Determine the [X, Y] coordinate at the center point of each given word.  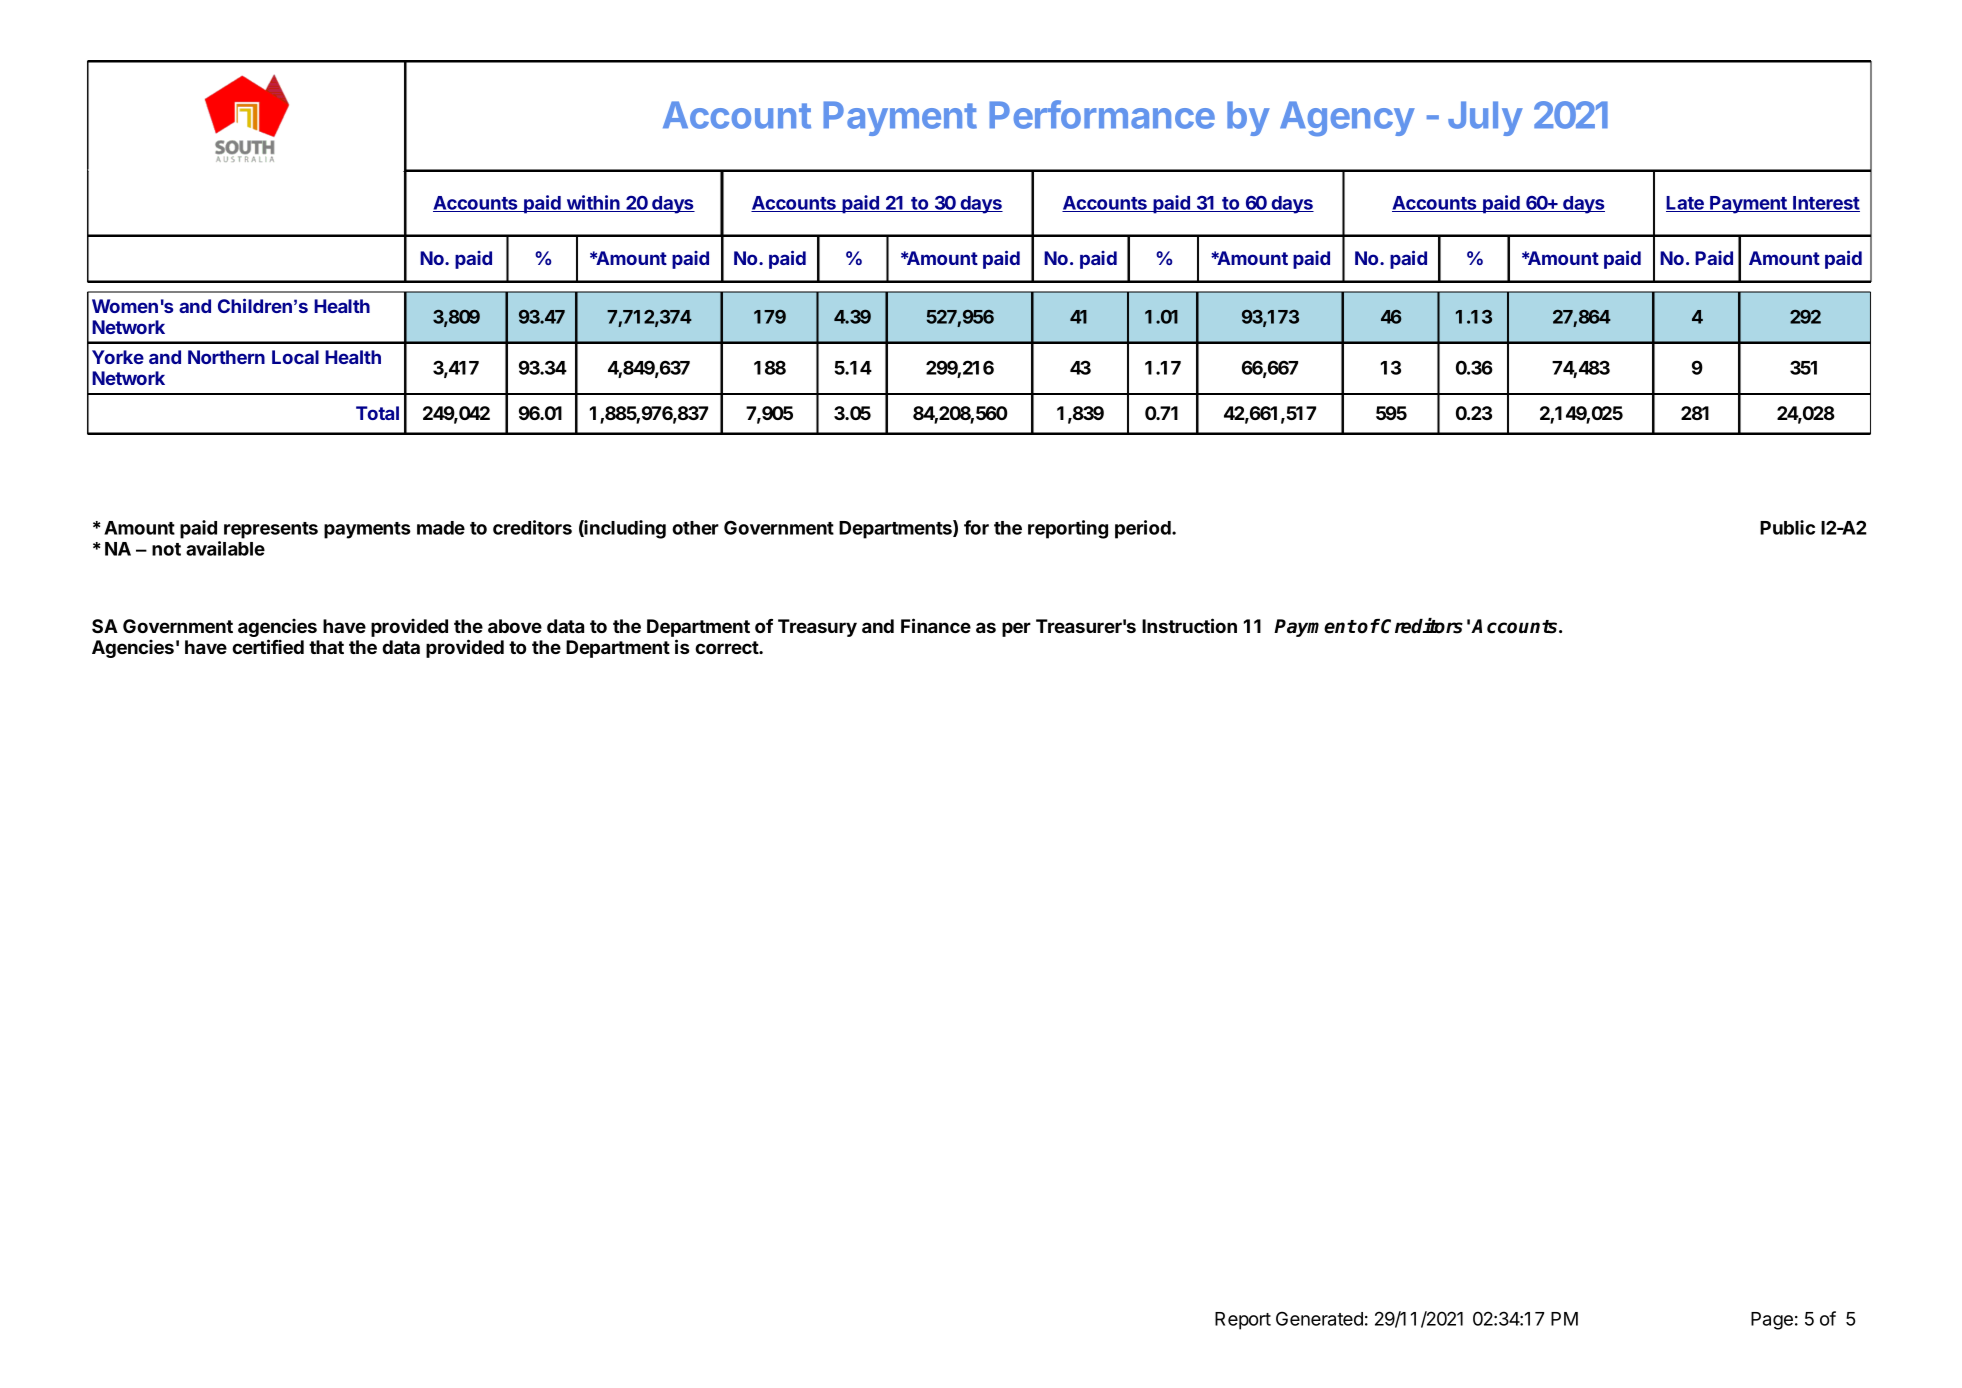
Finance [936, 625]
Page [1772, 1321]
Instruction [1189, 625]
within [593, 203]
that [326, 647]
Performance [1102, 114]
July [1485, 118]
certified [268, 646]
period [1144, 529]
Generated [1319, 1318]
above [515, 626]
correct [727, 647]
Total [377, 413]
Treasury [817, 628]
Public [1787, 527]
